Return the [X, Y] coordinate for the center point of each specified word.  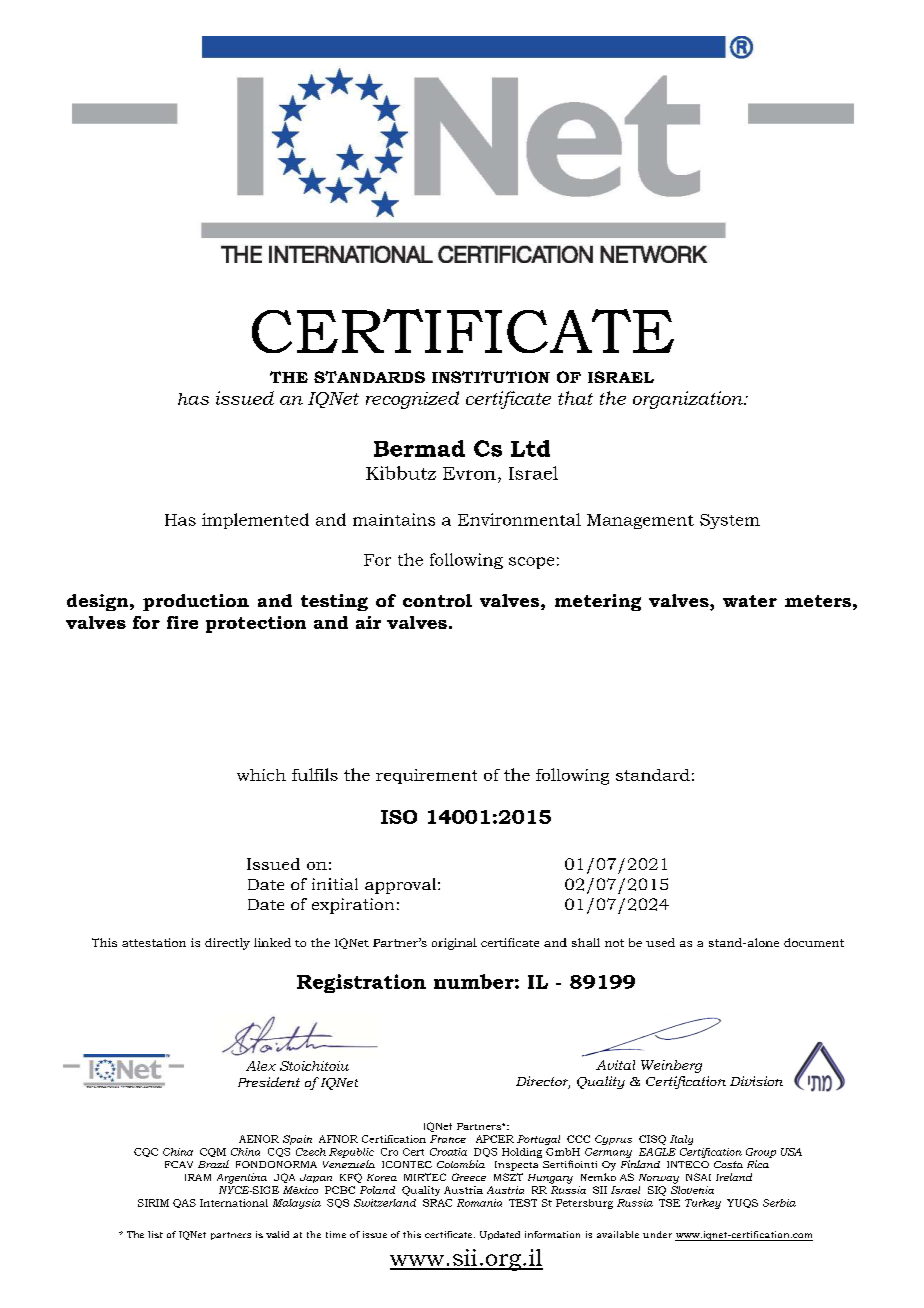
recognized [412, 400]
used [660, 942]
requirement [426, 776]
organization [689, 400]
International [234, 1203]
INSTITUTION [491, 377]
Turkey [703, 1204]
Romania [479, 1203]
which [261, 775]
